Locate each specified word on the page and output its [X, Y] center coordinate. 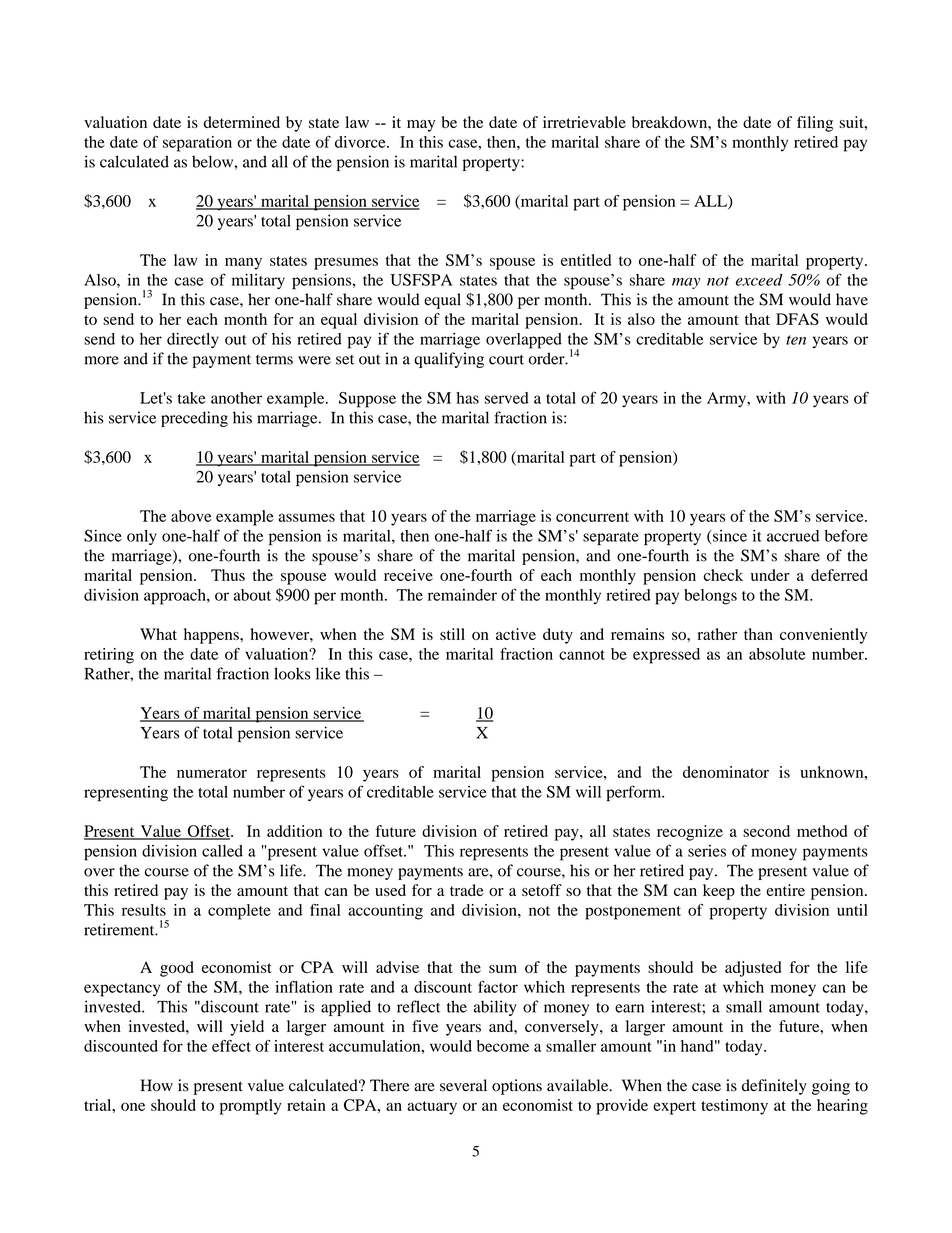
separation [197, 144]
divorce [361, 142]
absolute [777, 654]
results [144, 910]
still [452, 634]
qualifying [449, 360]
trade [467, 890]
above [191, 516]
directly [193, 341]
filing [815, 124]
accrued [793, 536]
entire [785, 890]
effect [231, 1046]
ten [796, 340]
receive [408, 575]
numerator [212, 773]
